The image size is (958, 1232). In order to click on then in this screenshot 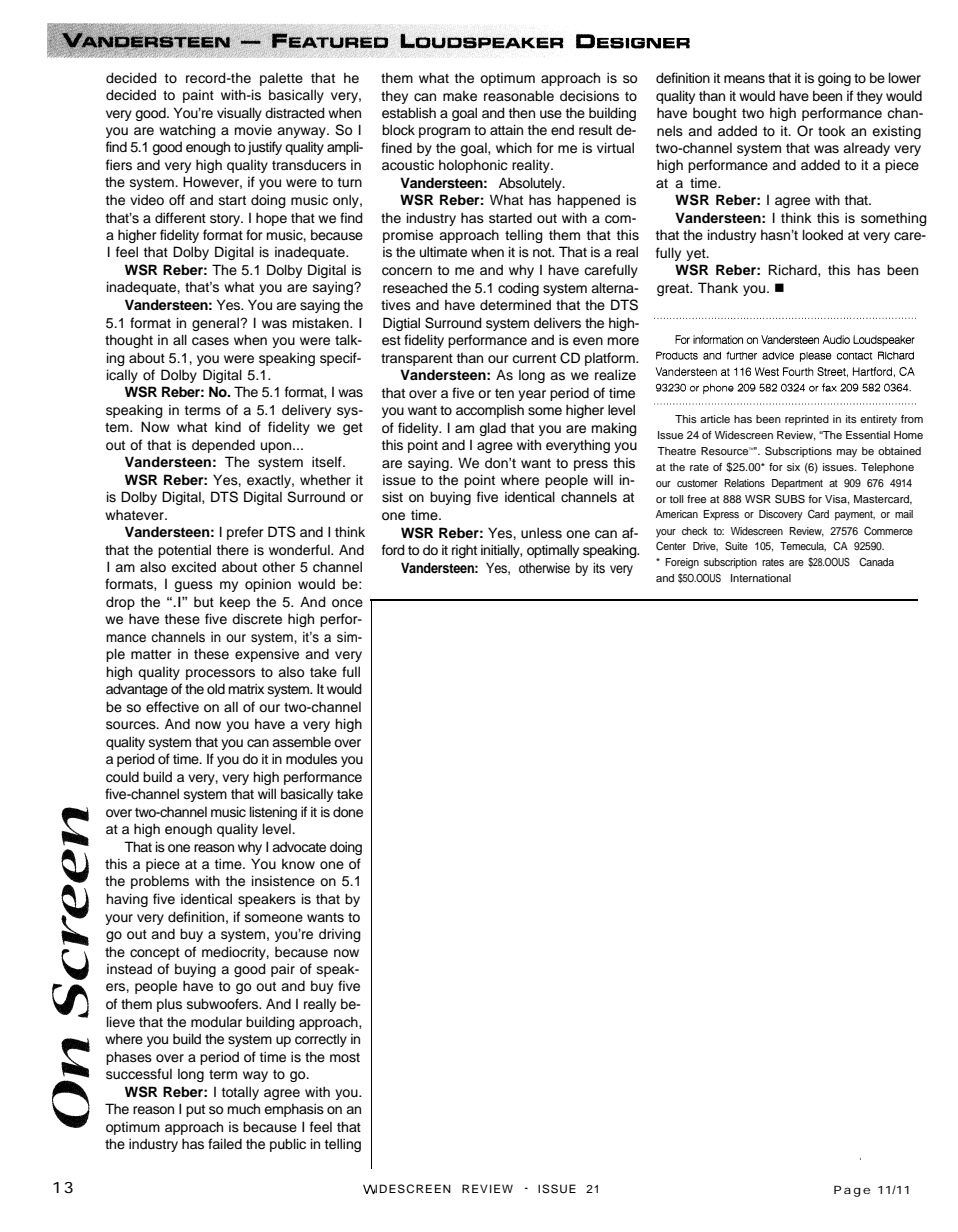, I will do `click(522, 113)`.
